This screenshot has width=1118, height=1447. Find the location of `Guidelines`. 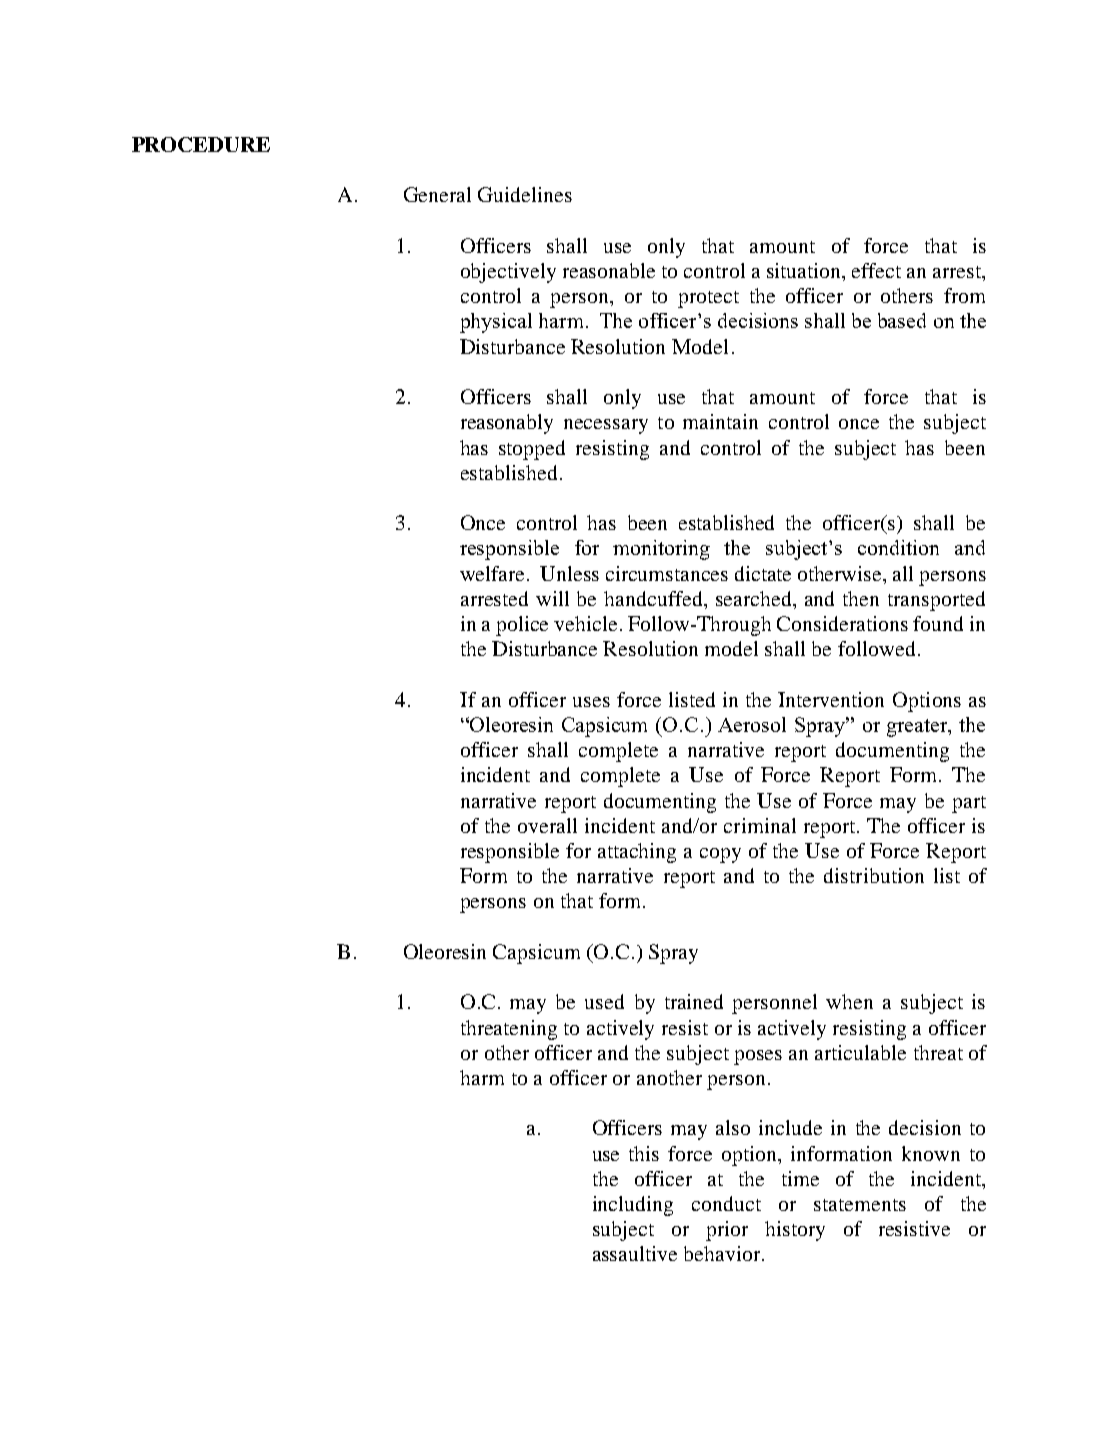

Guidelines is located at coordinates (525, 194).
